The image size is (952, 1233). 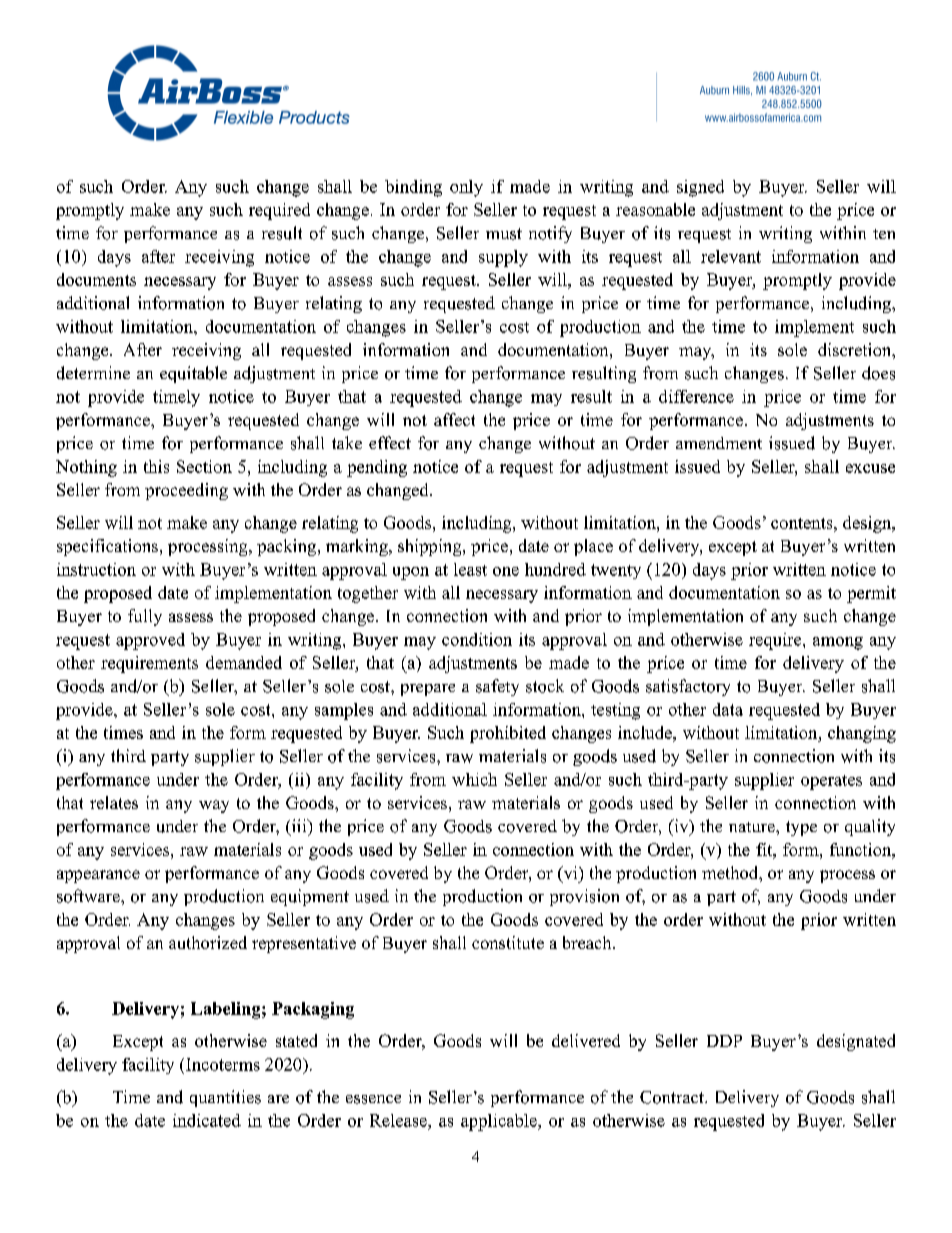 I want to click on quantities, so click(x=225, y=1098).
